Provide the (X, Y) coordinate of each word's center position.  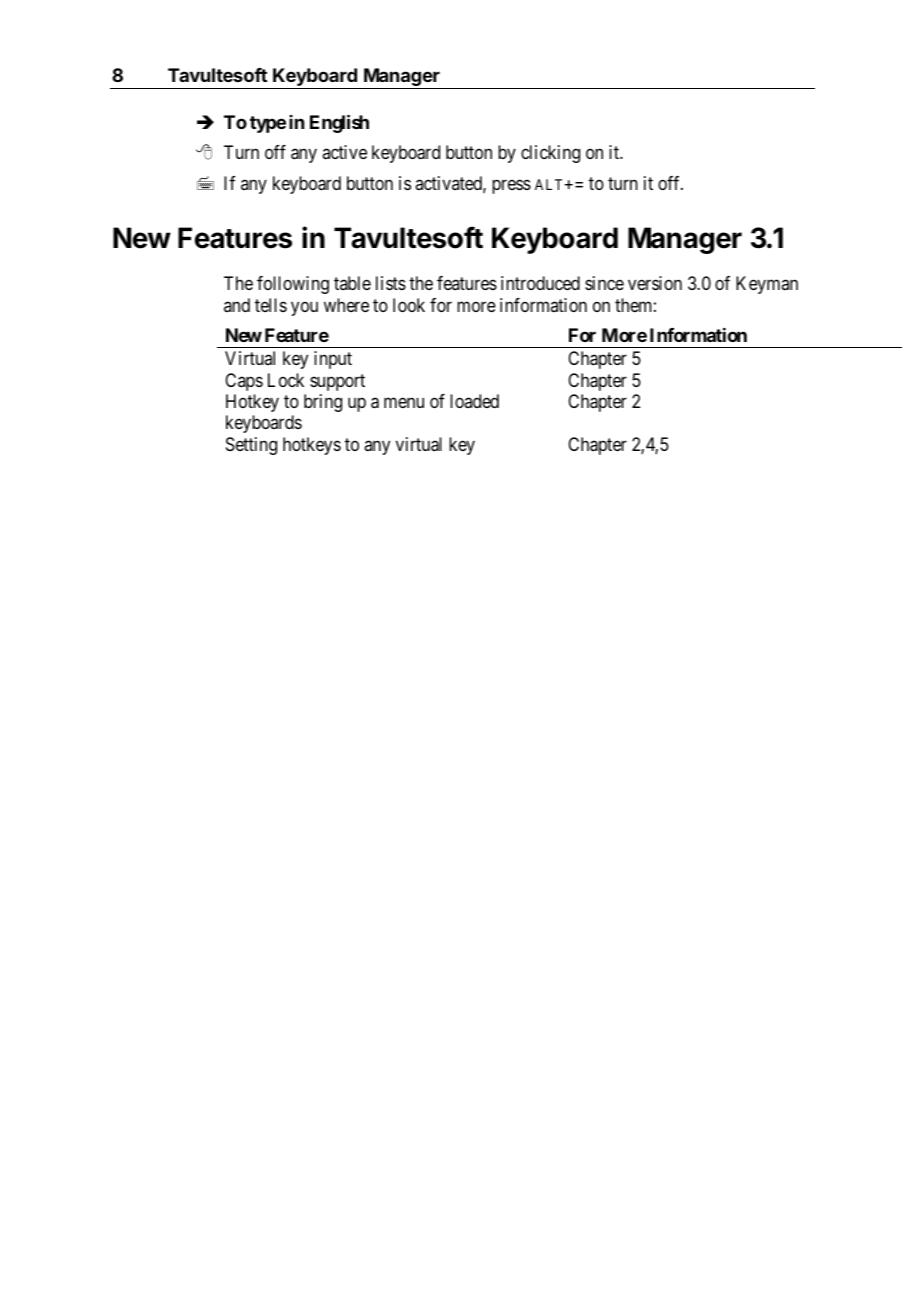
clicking (550, 154)
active (344, 152)
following (293, 285)
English (339, 123)
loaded (474, 401)
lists (391, 283)
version (655, 283)
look (409, 305)
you (304, 308)
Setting (251, 446)
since (604, 283)
